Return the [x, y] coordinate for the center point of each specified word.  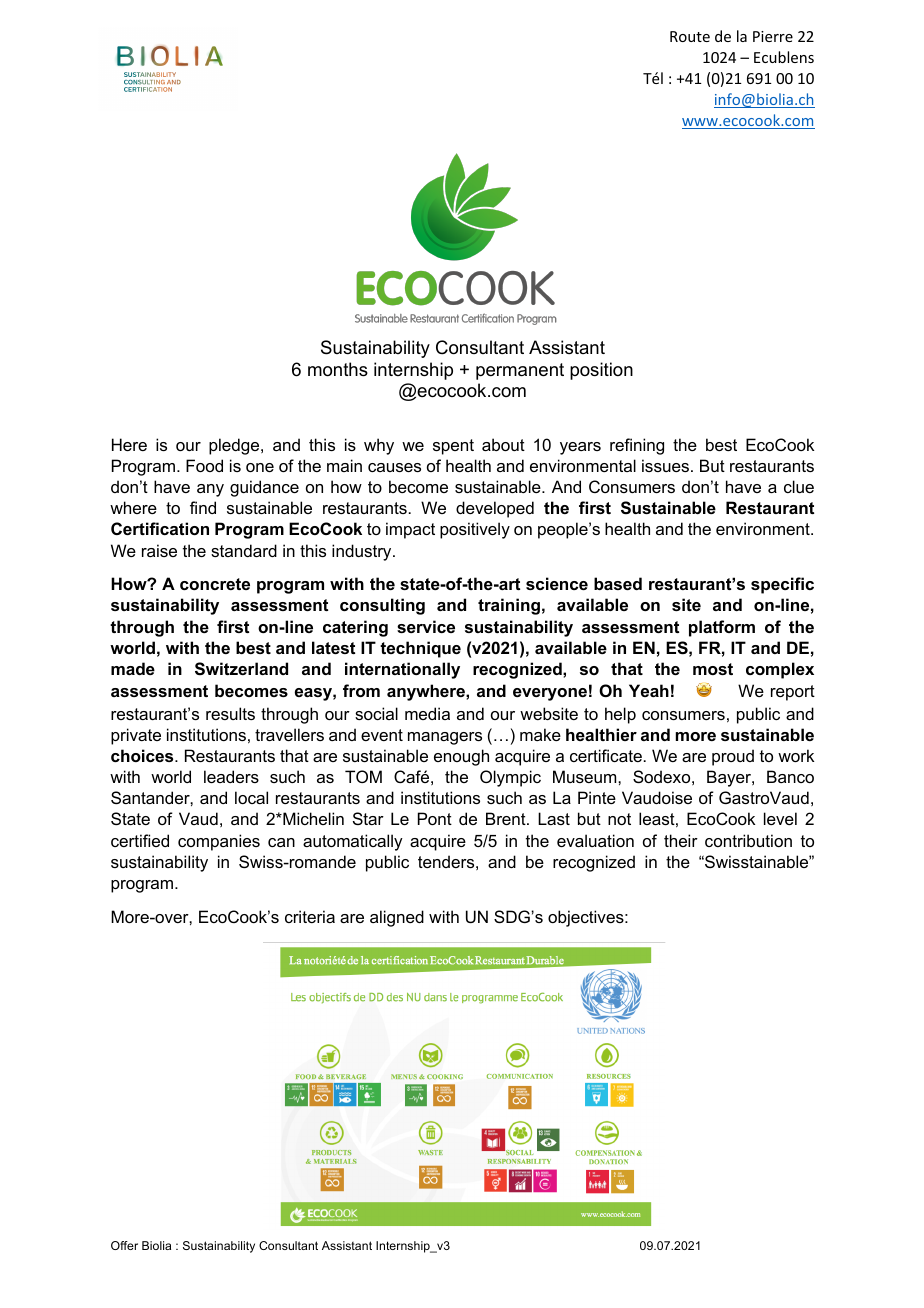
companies [219, 842]
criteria [310, 916]
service [426, 626]
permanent [520, 371]
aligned [397, 918]
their [681, 840]
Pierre [773, 36]
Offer [124, 1245]
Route [690, 36]
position [601, 371]
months [338, 369]
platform [722, 628]
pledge [235, 446]
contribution [748, 840]
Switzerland [241, 669]
